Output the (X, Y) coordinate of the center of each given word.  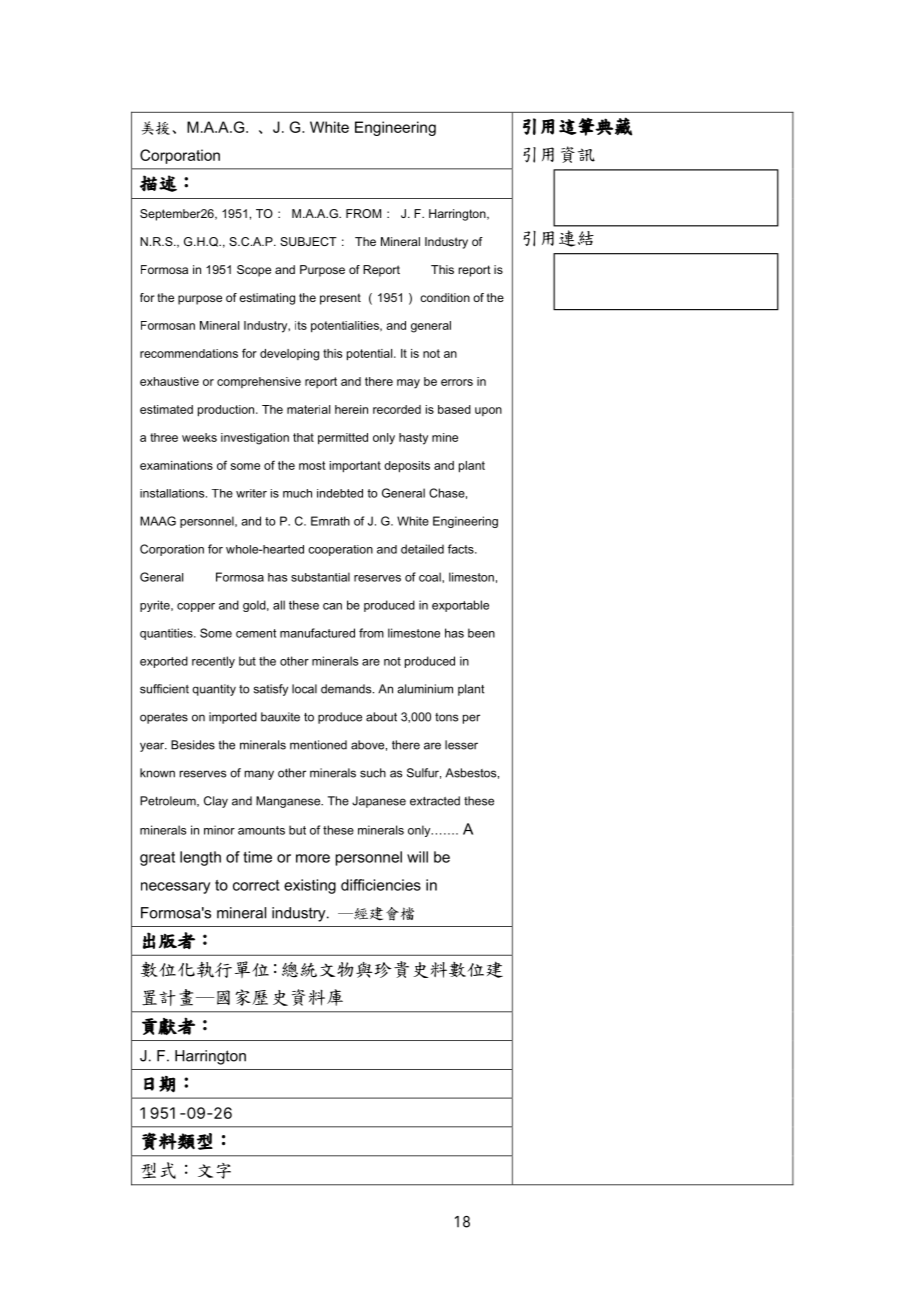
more (313, 858)
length (200, 858)
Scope (254, 271)
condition (445, 297)
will (417, 857)
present (340, 299)
